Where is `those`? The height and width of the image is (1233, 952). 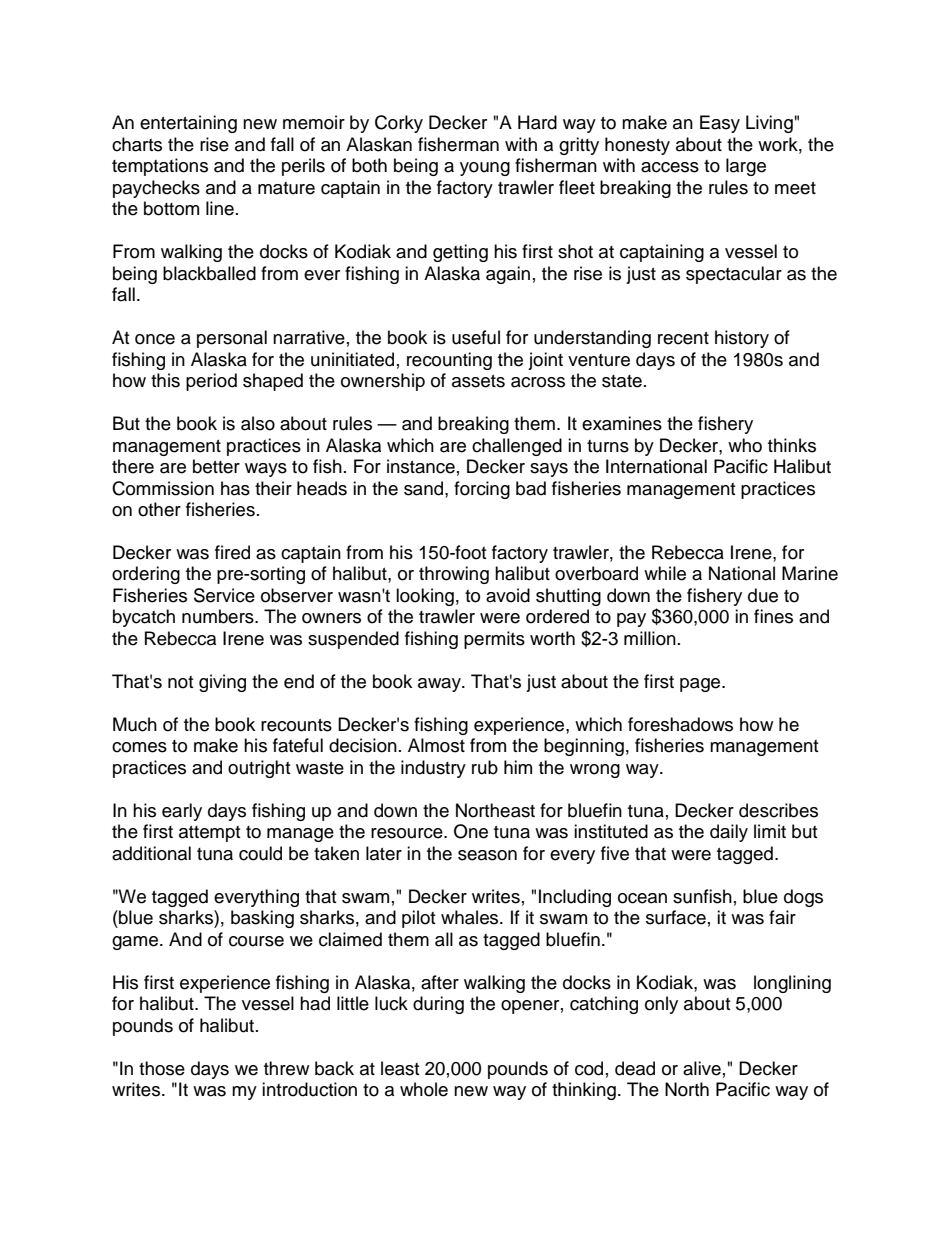
those is located at coordinates (162, 1068).
